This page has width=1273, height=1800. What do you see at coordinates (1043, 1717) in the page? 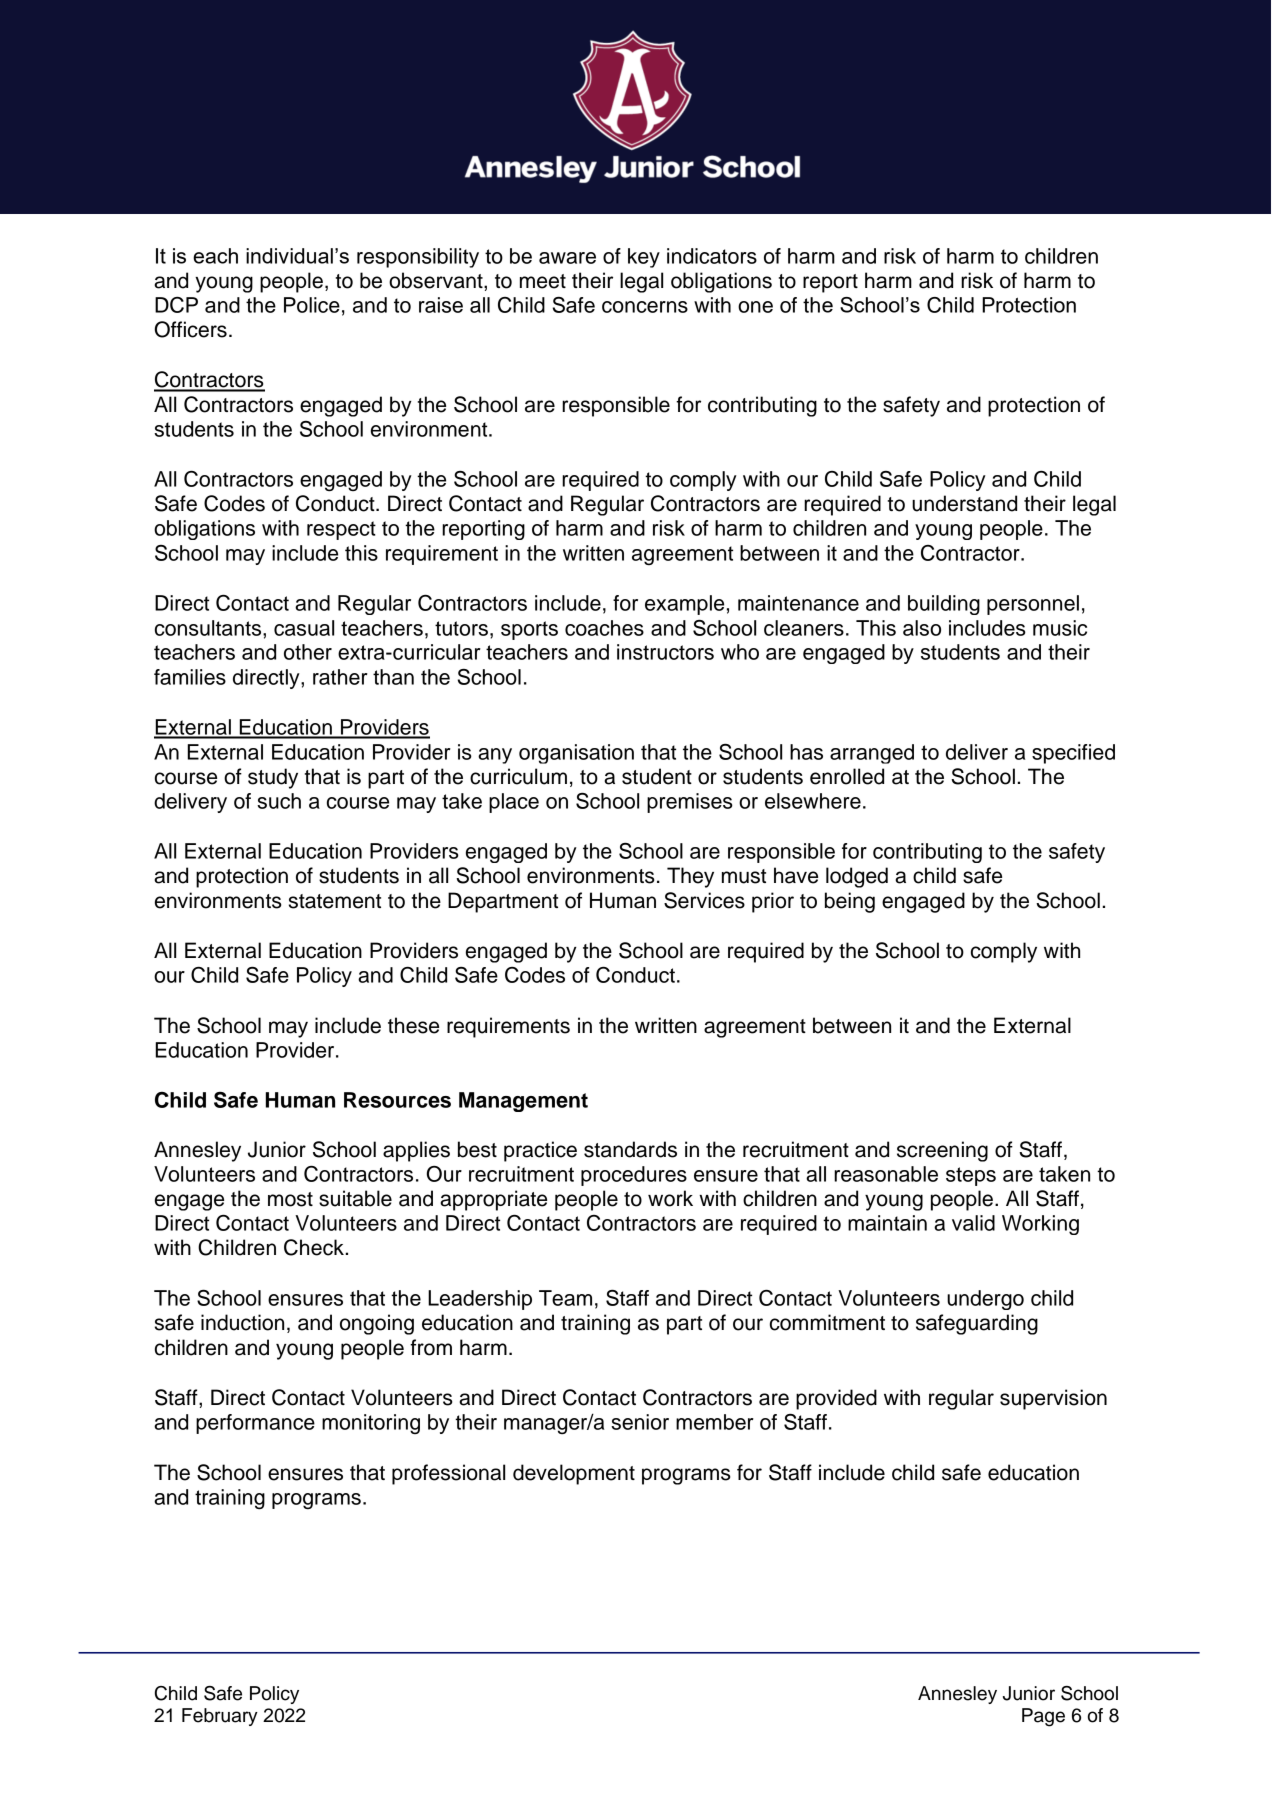
I see `Page` at bounding box center [1043, 1717].
